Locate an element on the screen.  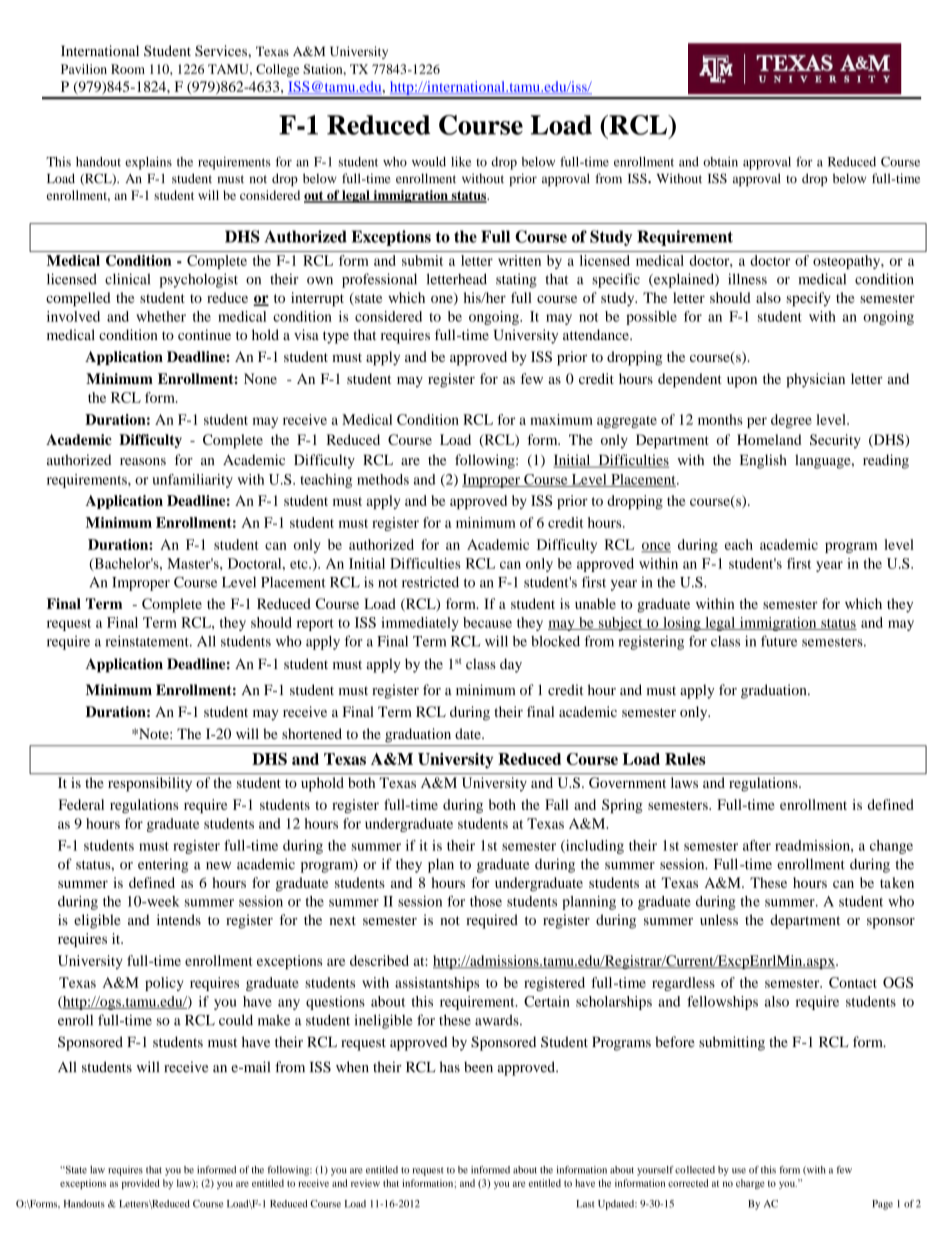
Last is located at coordinates (585, 1204).
